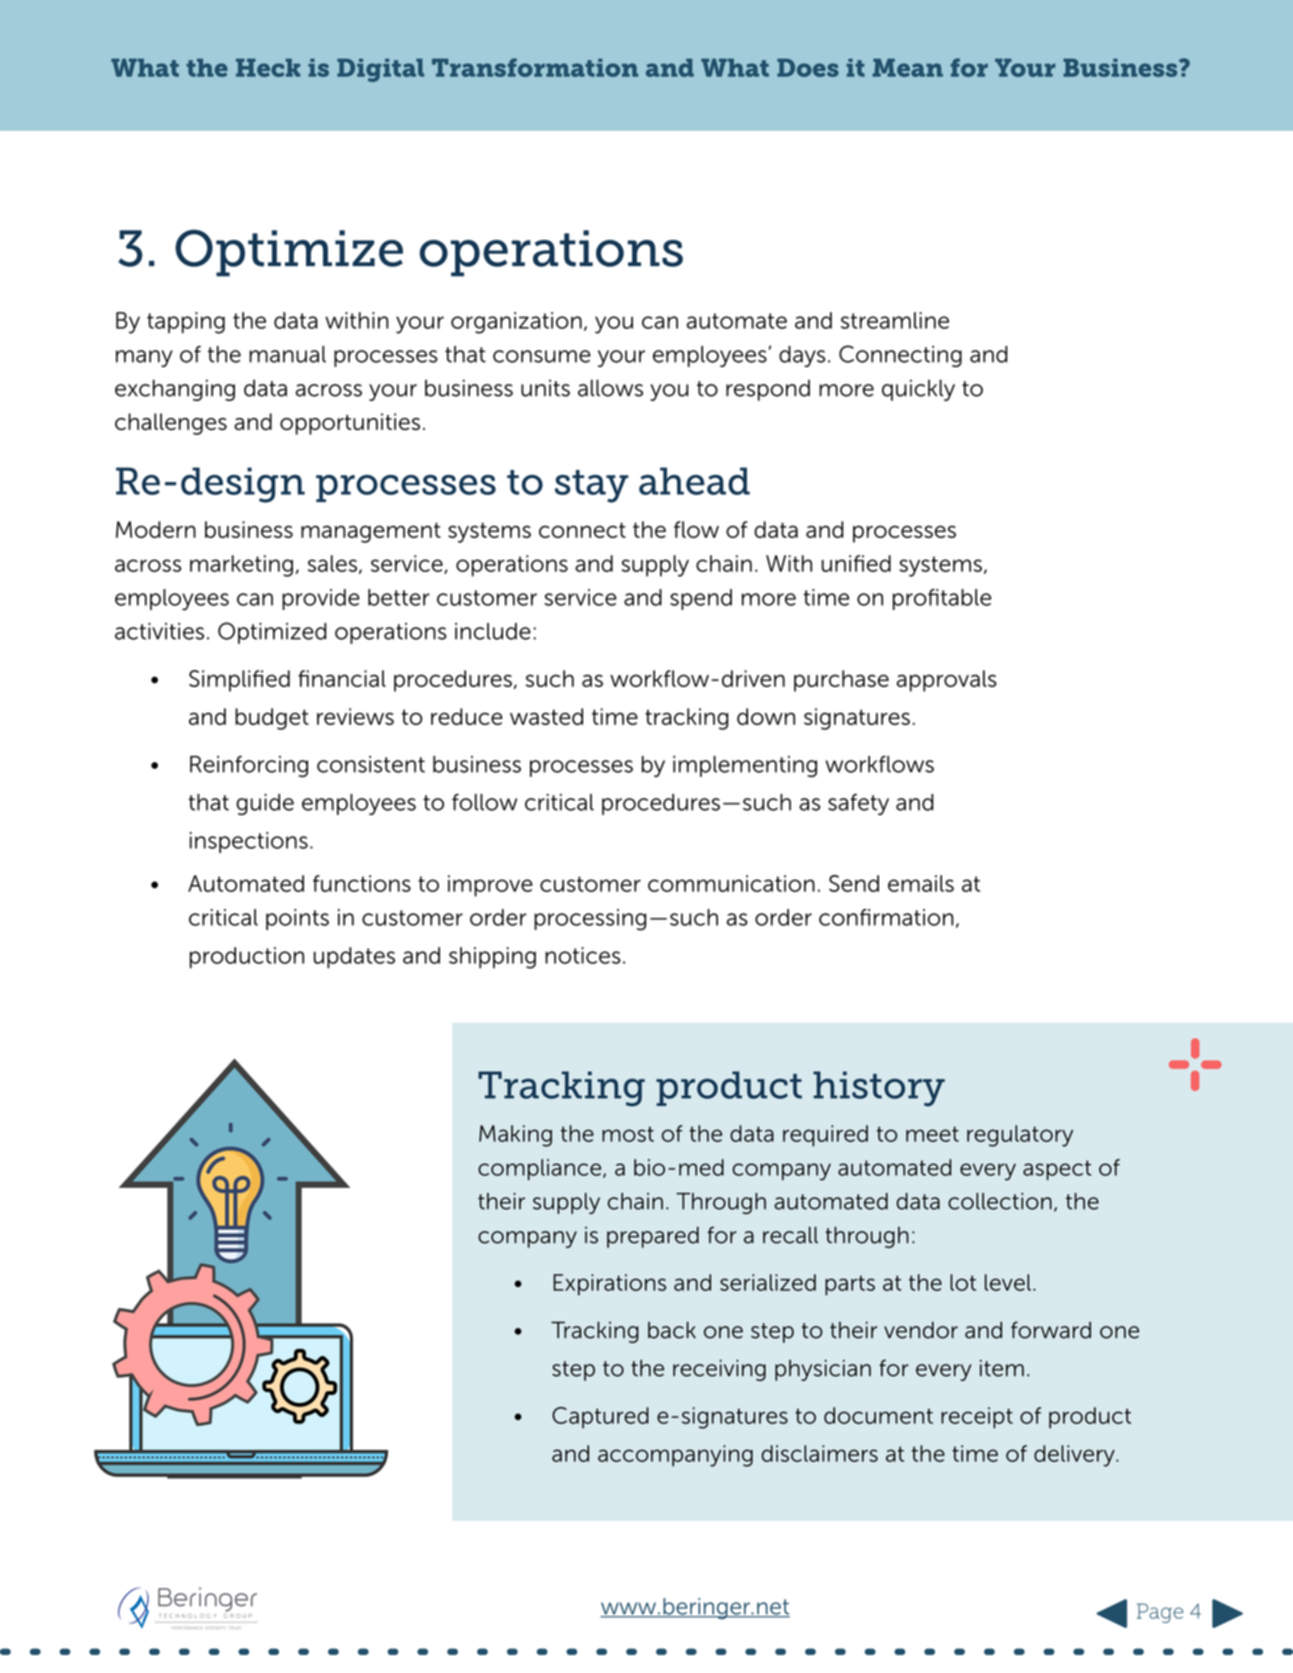 This document has width=1293, height=1673. I want to click on inspections, so click(249, 842).
